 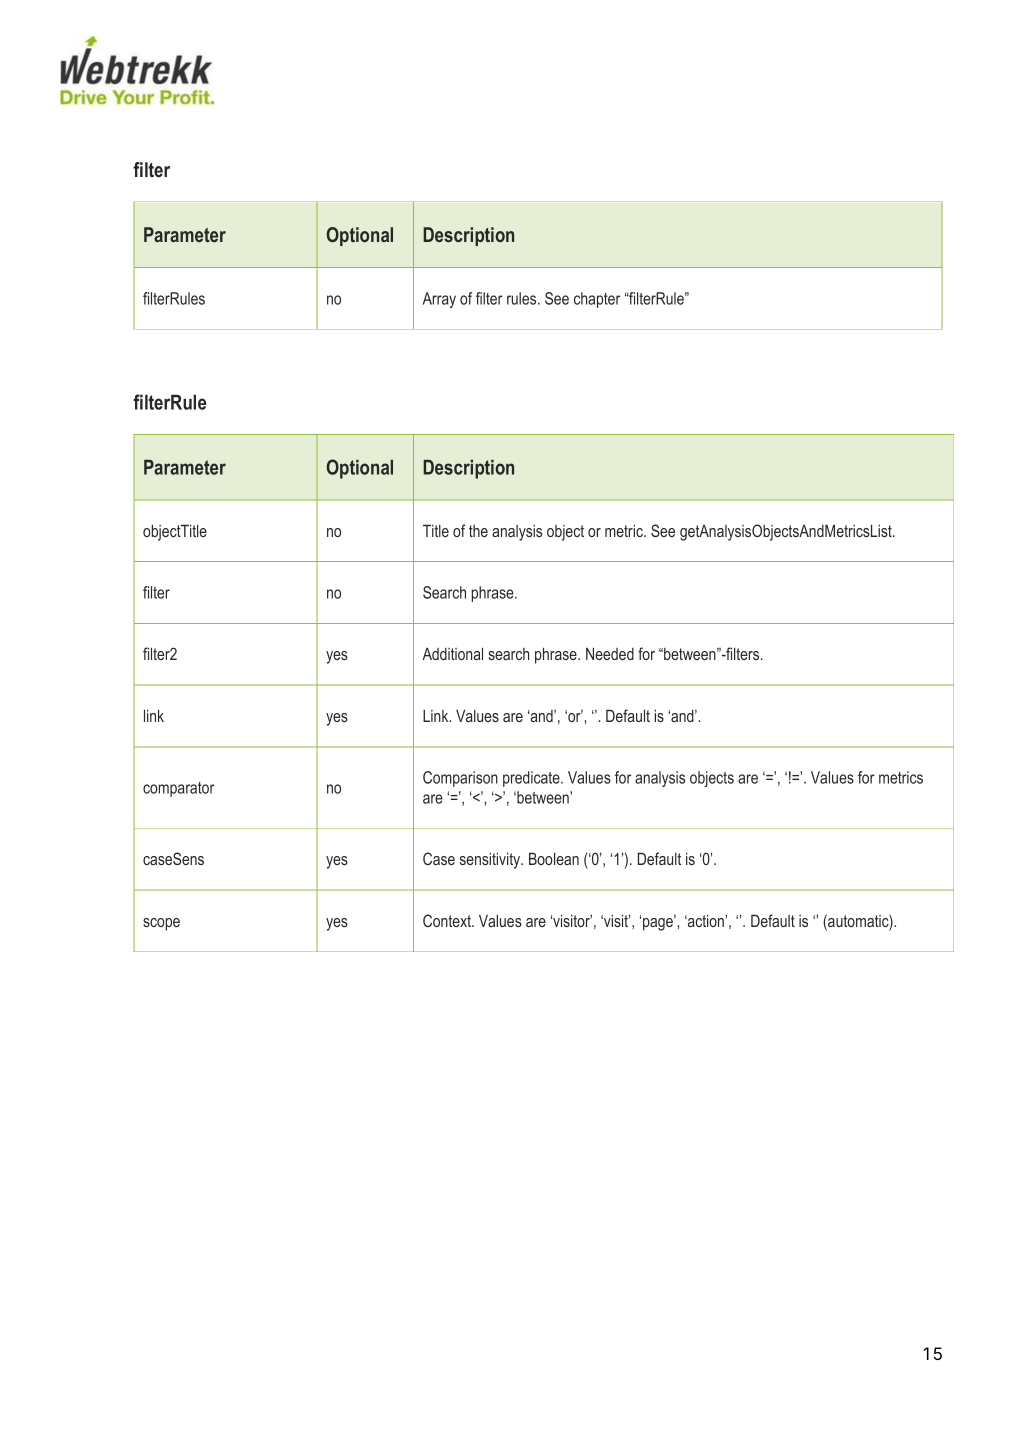 What do you see at coordinates (460, 779) in the image?
I see `Comparison` at bounding box center [460, 779].
